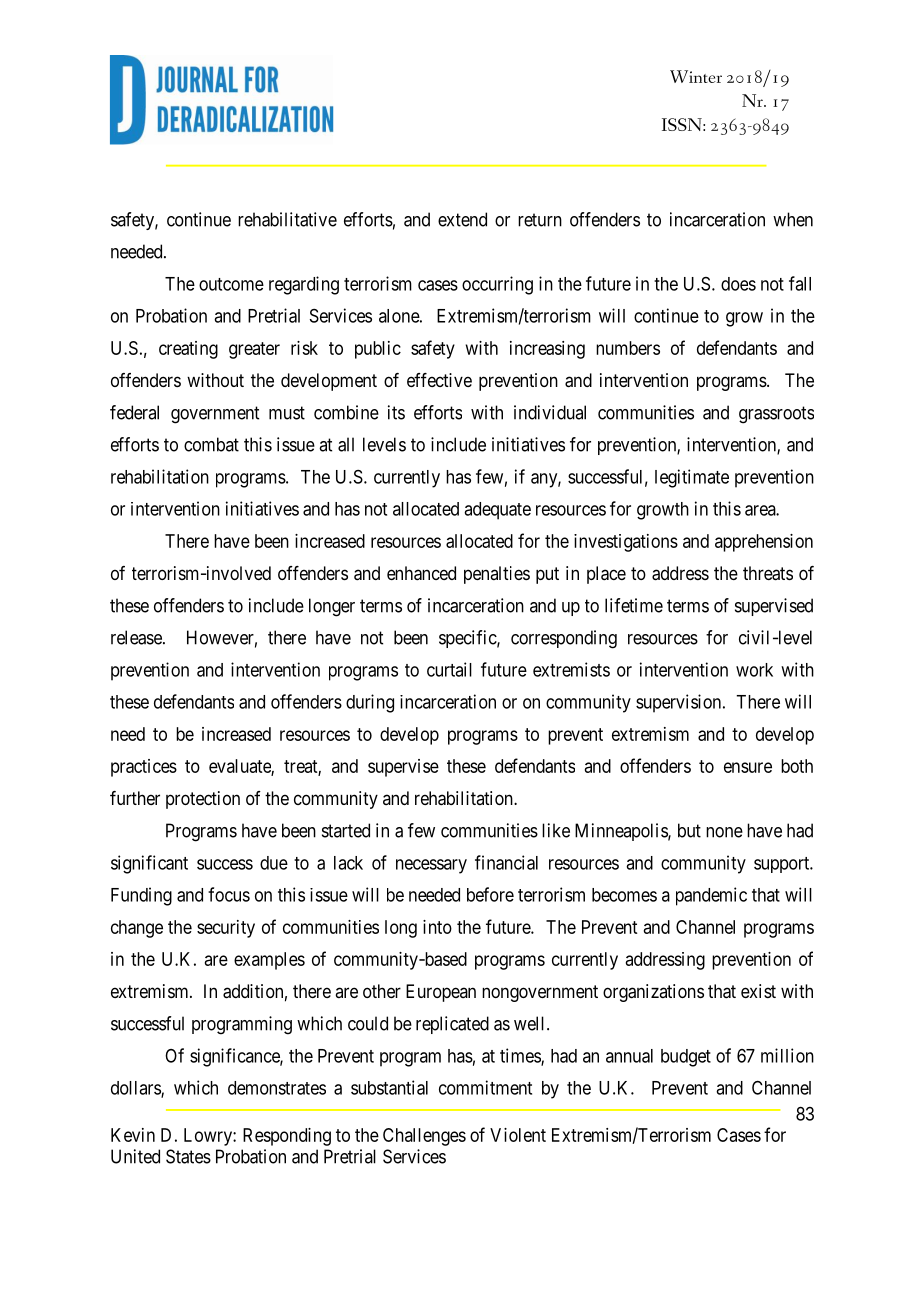 This screenshot has width=924, height=1308. Describe the element at coordinates (462, 219) in the screenshot. I see `extend` at that location.
